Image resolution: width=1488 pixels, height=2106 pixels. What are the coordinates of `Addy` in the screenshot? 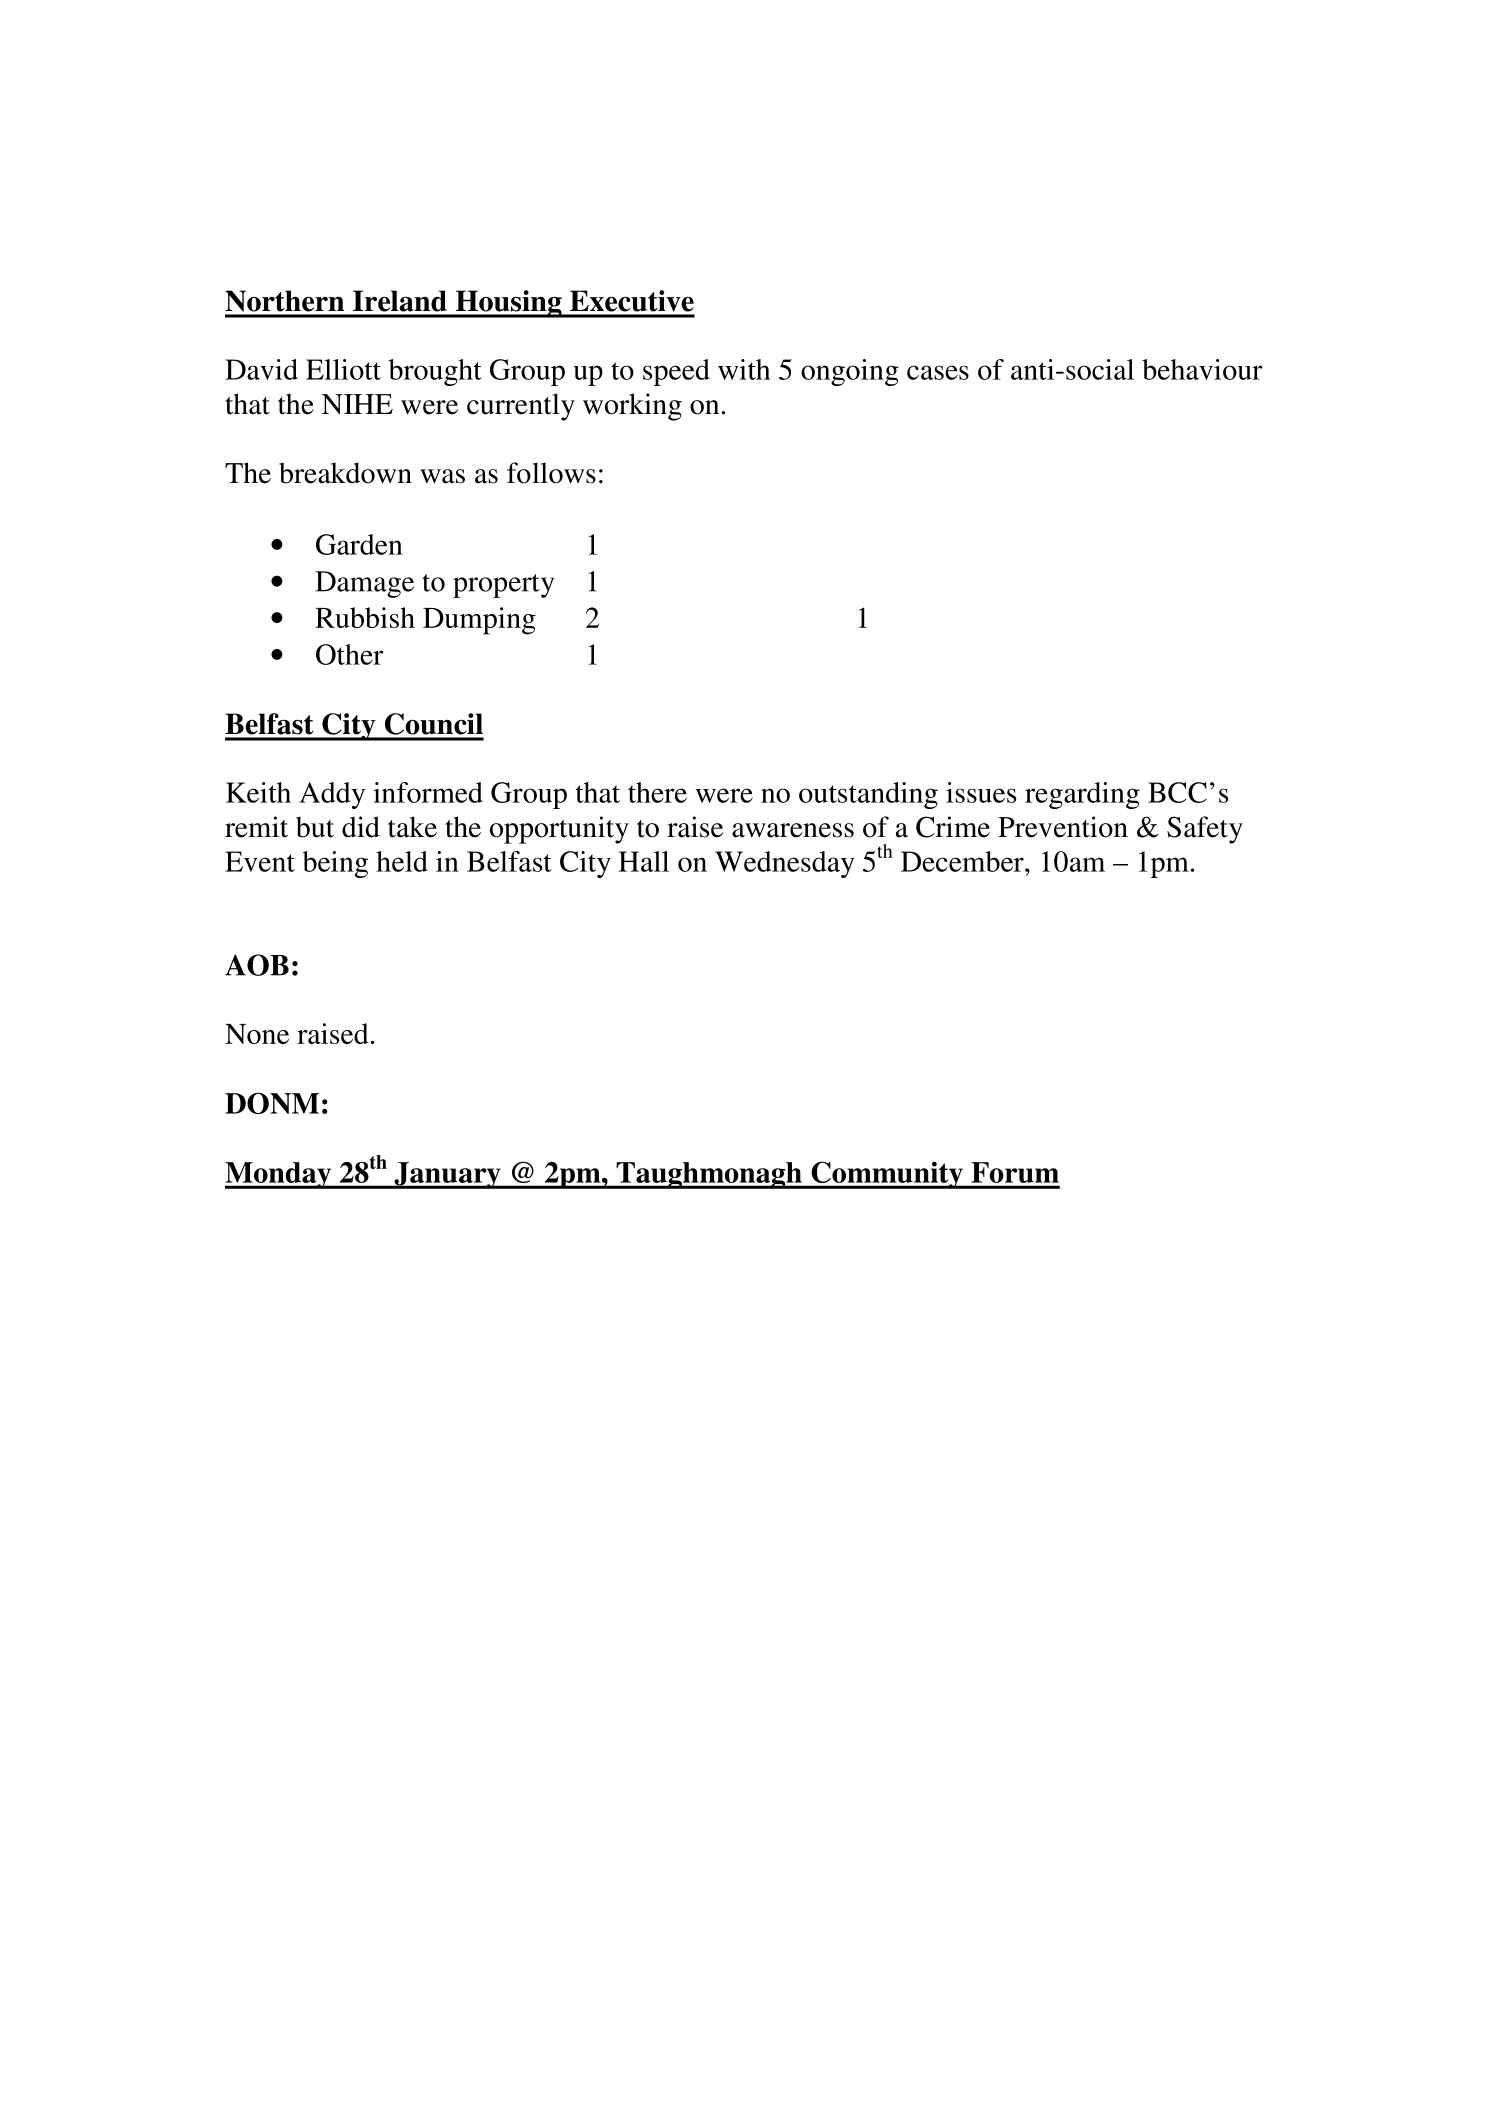 It's located at (332, 795).
